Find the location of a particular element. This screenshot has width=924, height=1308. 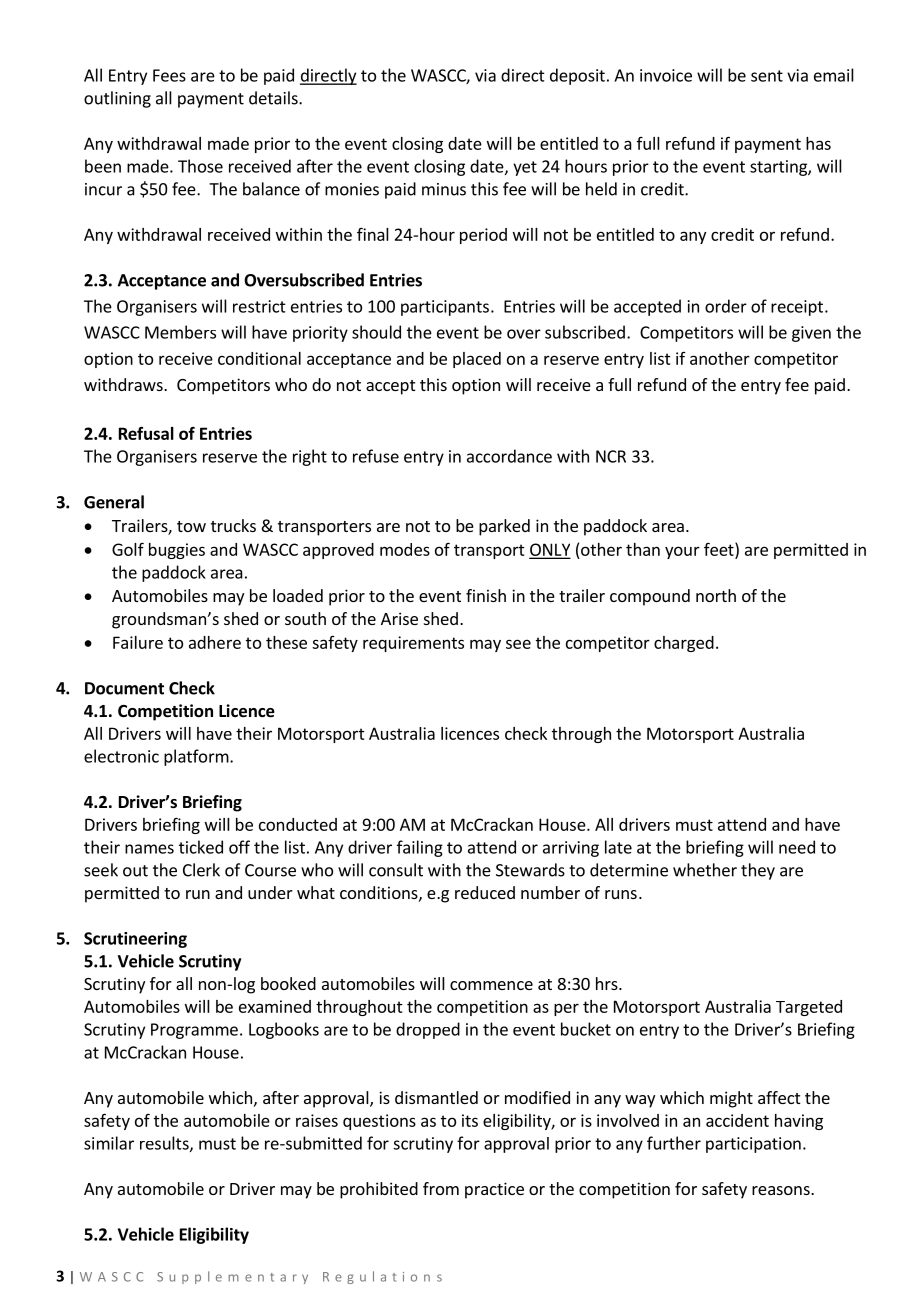

tow is located at coordinates (191, 526).
